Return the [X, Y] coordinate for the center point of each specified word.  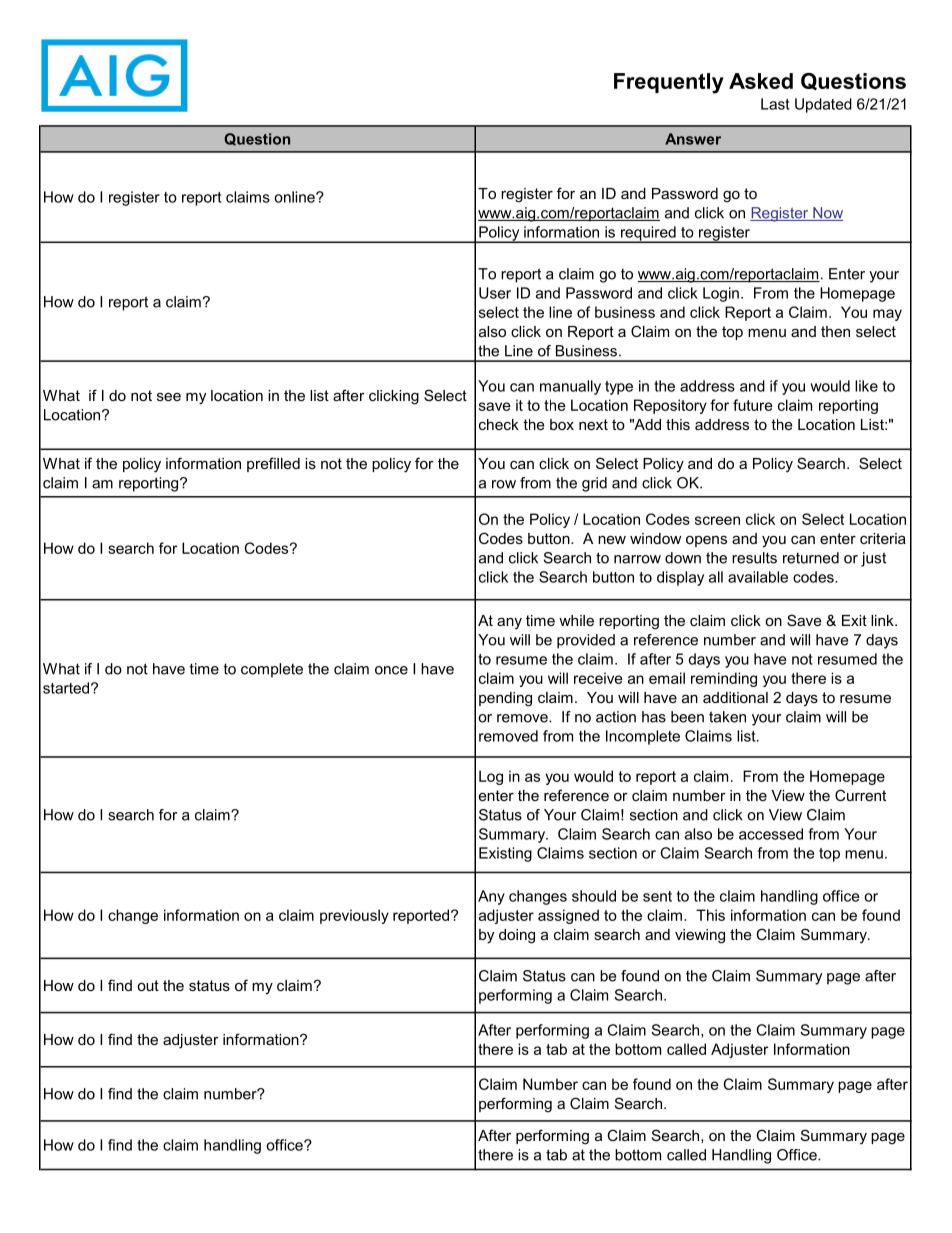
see [169, 396]
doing [517, 936]
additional [735, 697]
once [391, 670]
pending [505, 699]
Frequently [669, 83]
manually [570, 387]
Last [775, 104]
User [495, 293]
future [753, 405]
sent [657, 896]
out [148, 985]
